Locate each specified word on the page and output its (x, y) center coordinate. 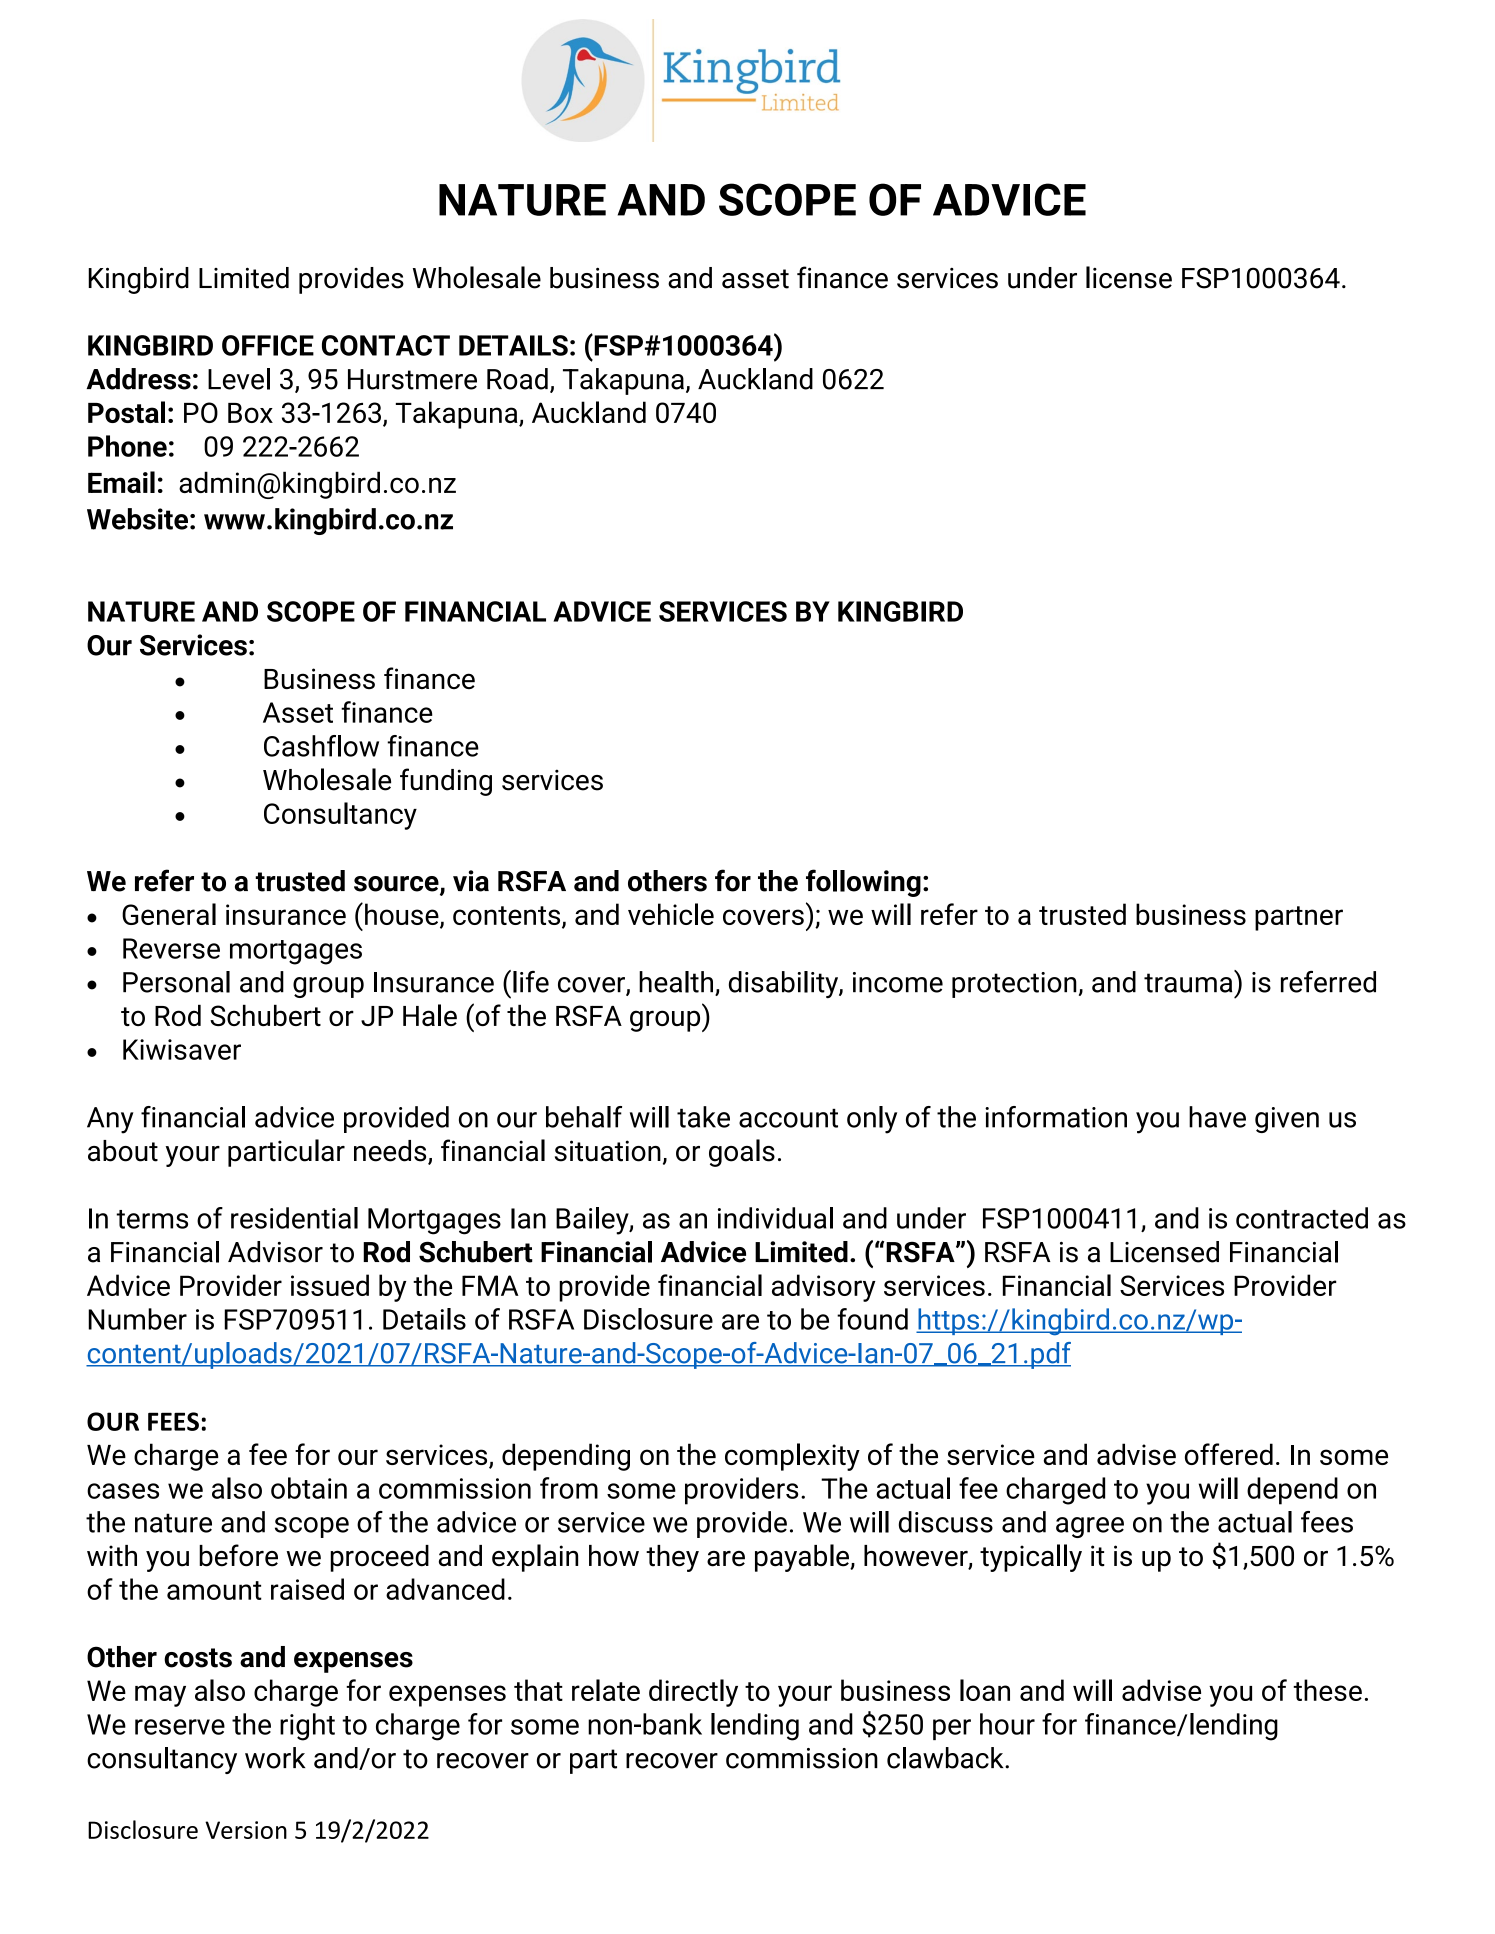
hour (1007, 1724)
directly (693, 1693)
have (1217, 1117)
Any (110, 1120)
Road (517, 379)
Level (239, 379)
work (275, 1758)
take (703, 1117)
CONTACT (386, 345)
